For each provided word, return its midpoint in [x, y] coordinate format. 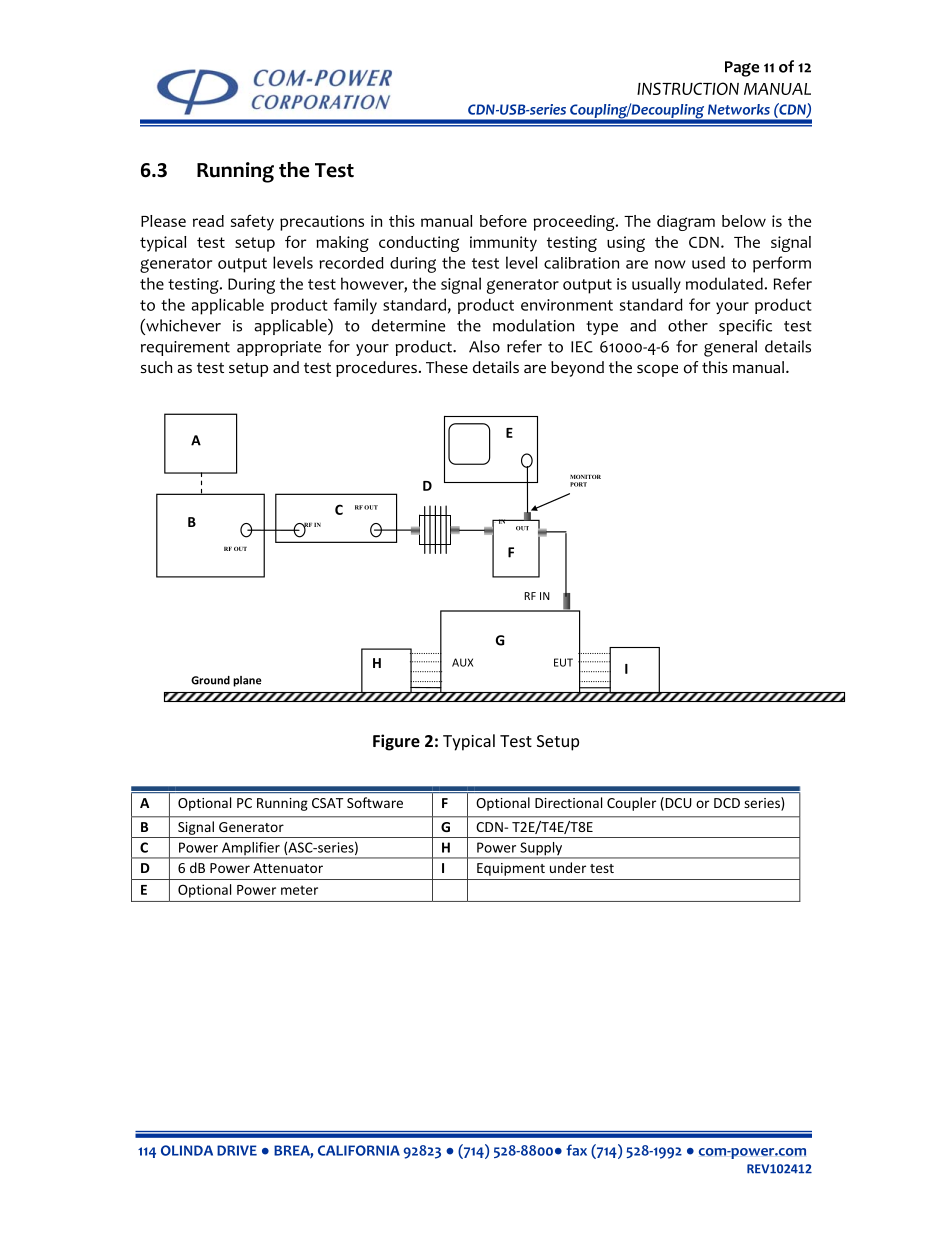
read [208, 221]
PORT [578, 484]
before [503, 221]
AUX [462, 662]
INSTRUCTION [688, 88]
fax [576, 1150]
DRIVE [237, 1150]
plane [247, 681]
